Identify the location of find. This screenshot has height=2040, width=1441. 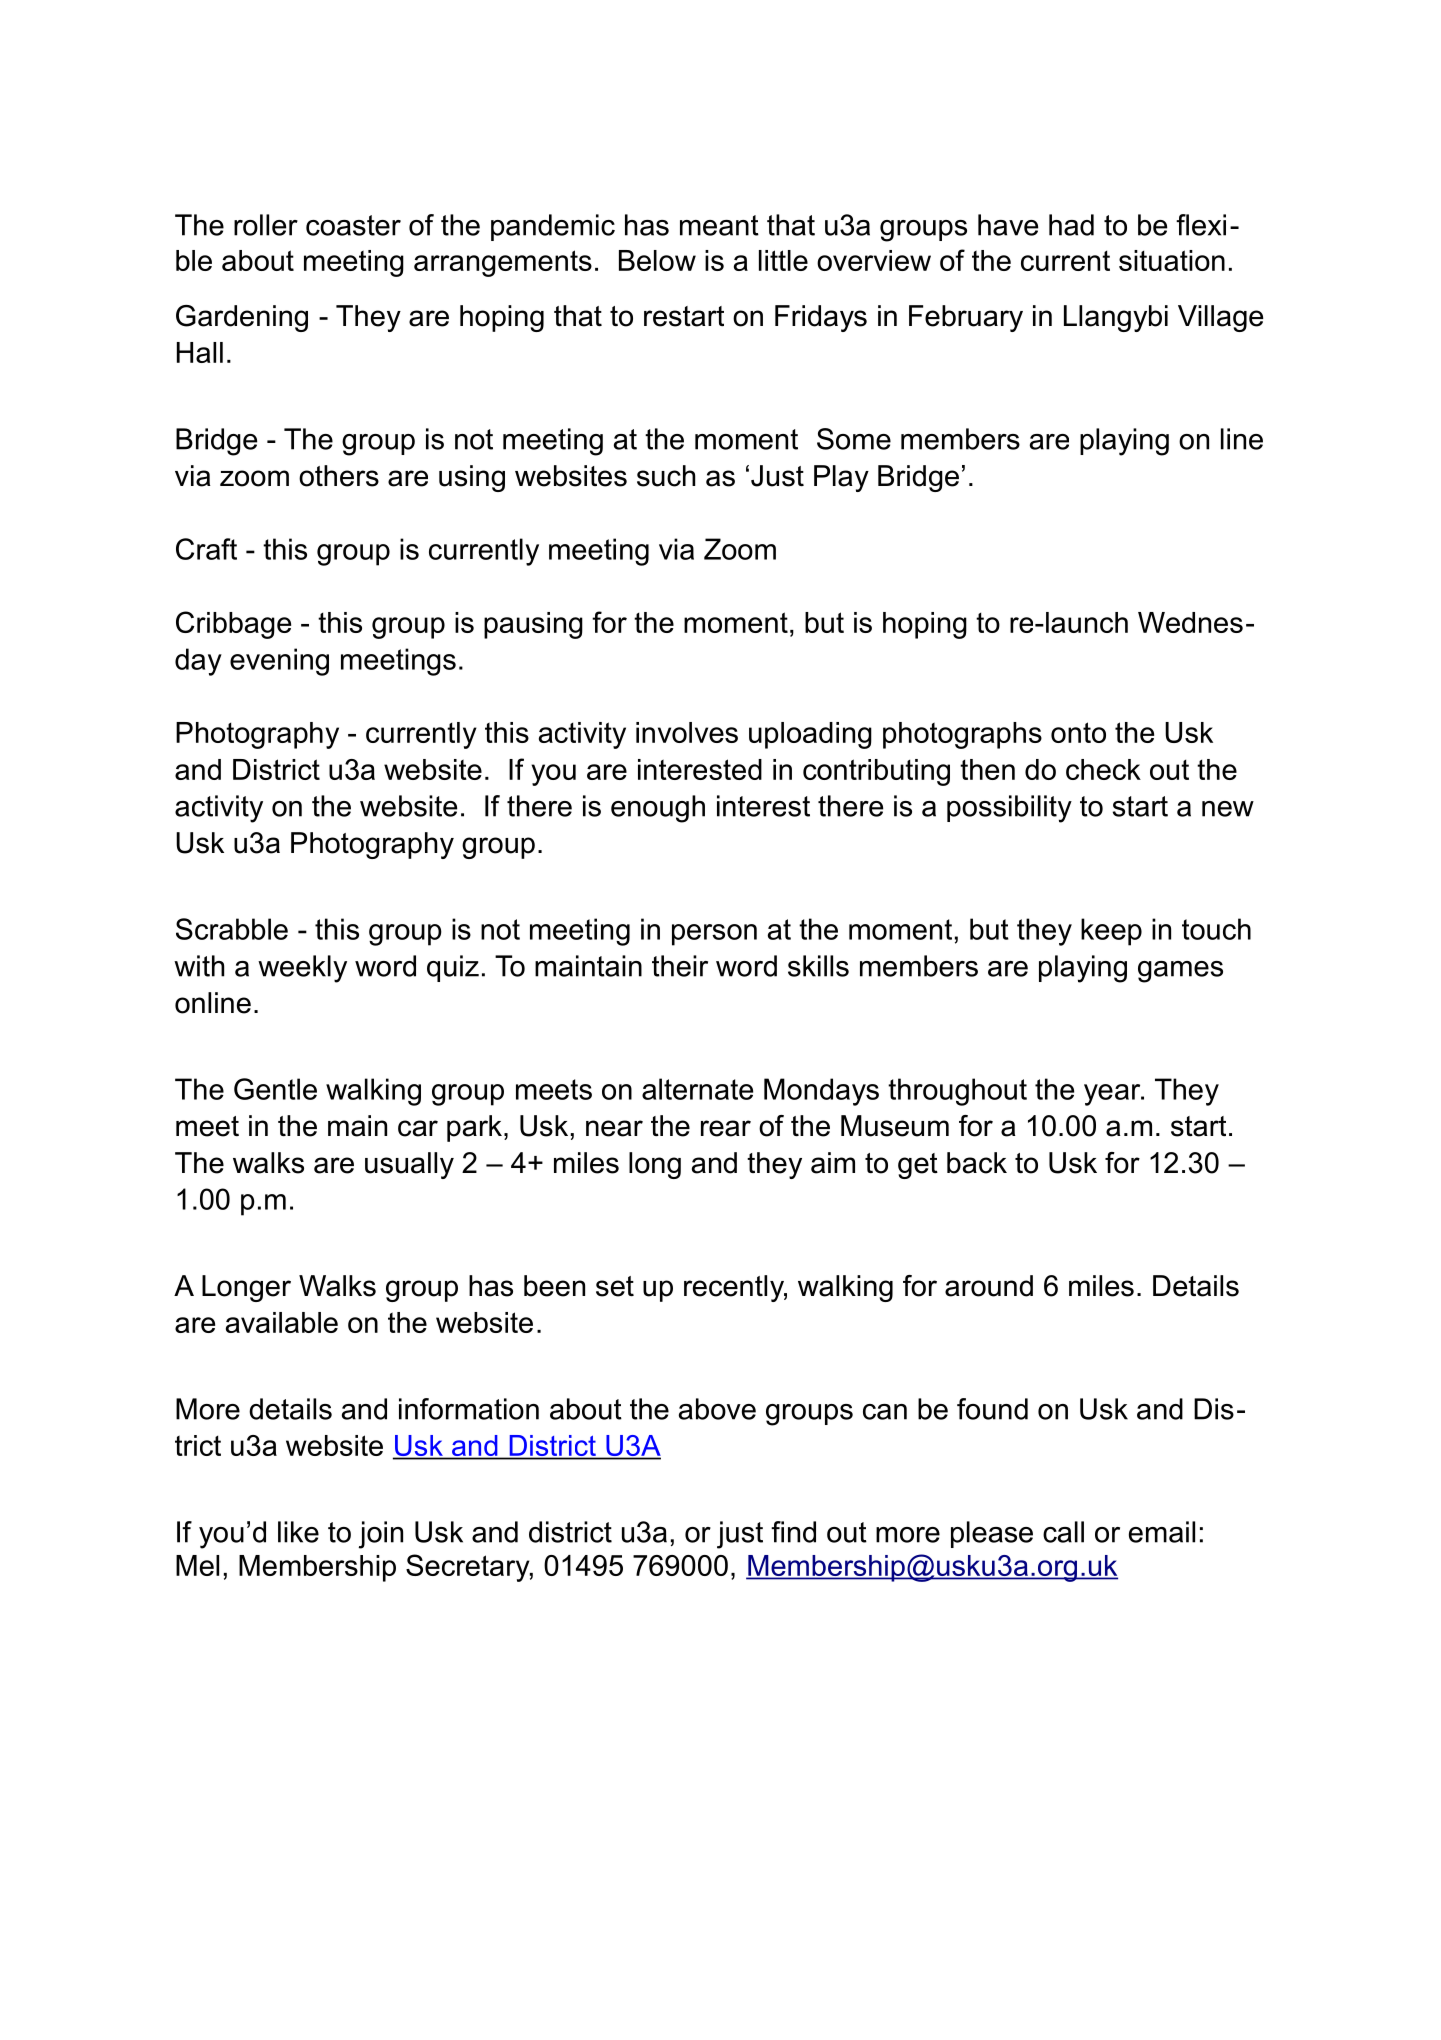
(793, 1532).
